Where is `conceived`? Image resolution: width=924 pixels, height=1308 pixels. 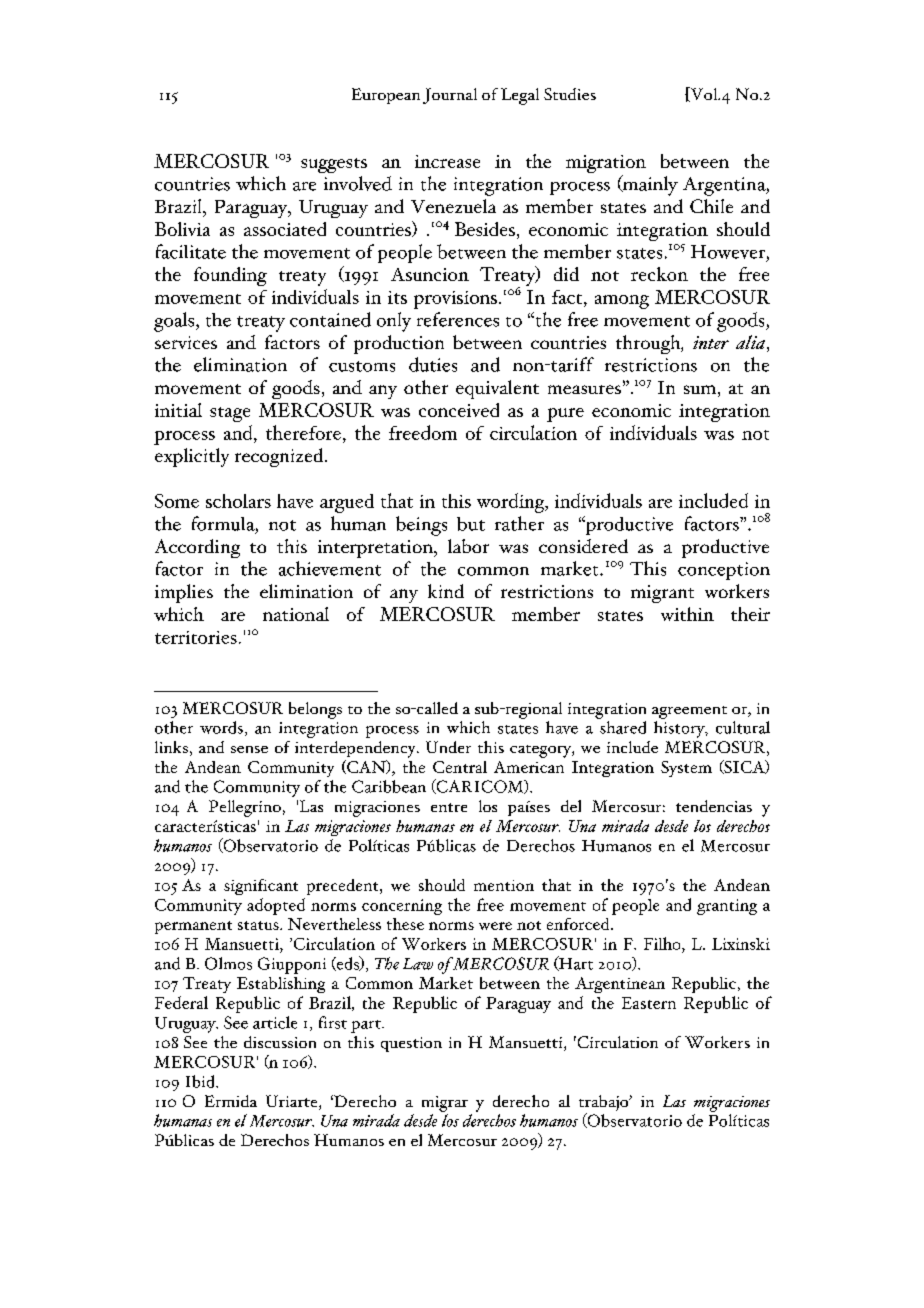
conceived is located at coordinates (459, 410).
